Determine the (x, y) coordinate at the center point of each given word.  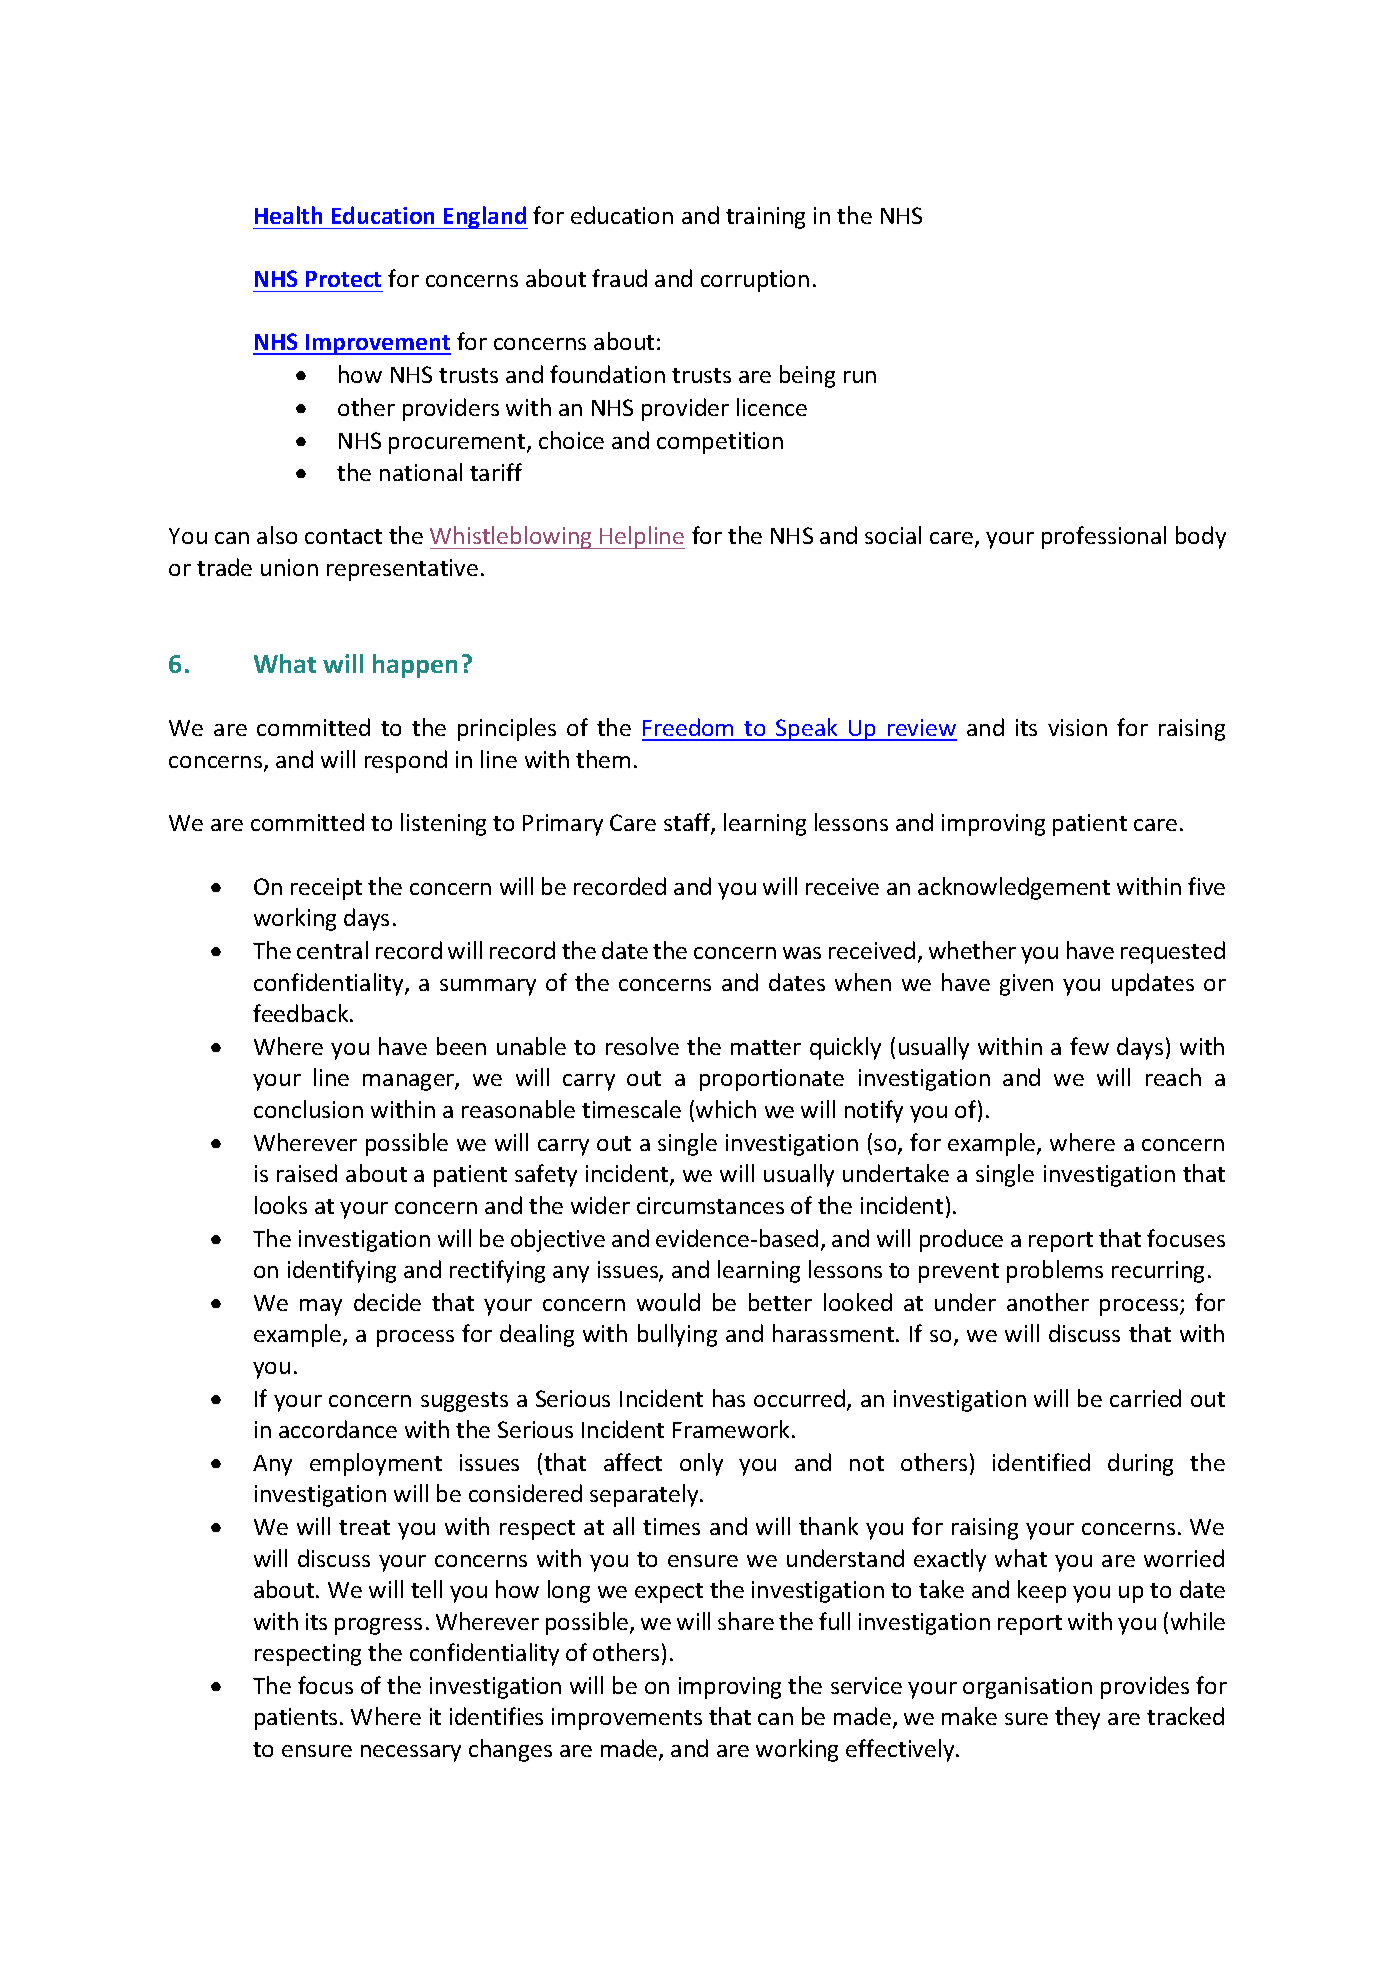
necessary (411, 1753)
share (746, 1621)
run (860, 377)
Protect (343, 279)
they (1077, 1718)
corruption (755, 281)
